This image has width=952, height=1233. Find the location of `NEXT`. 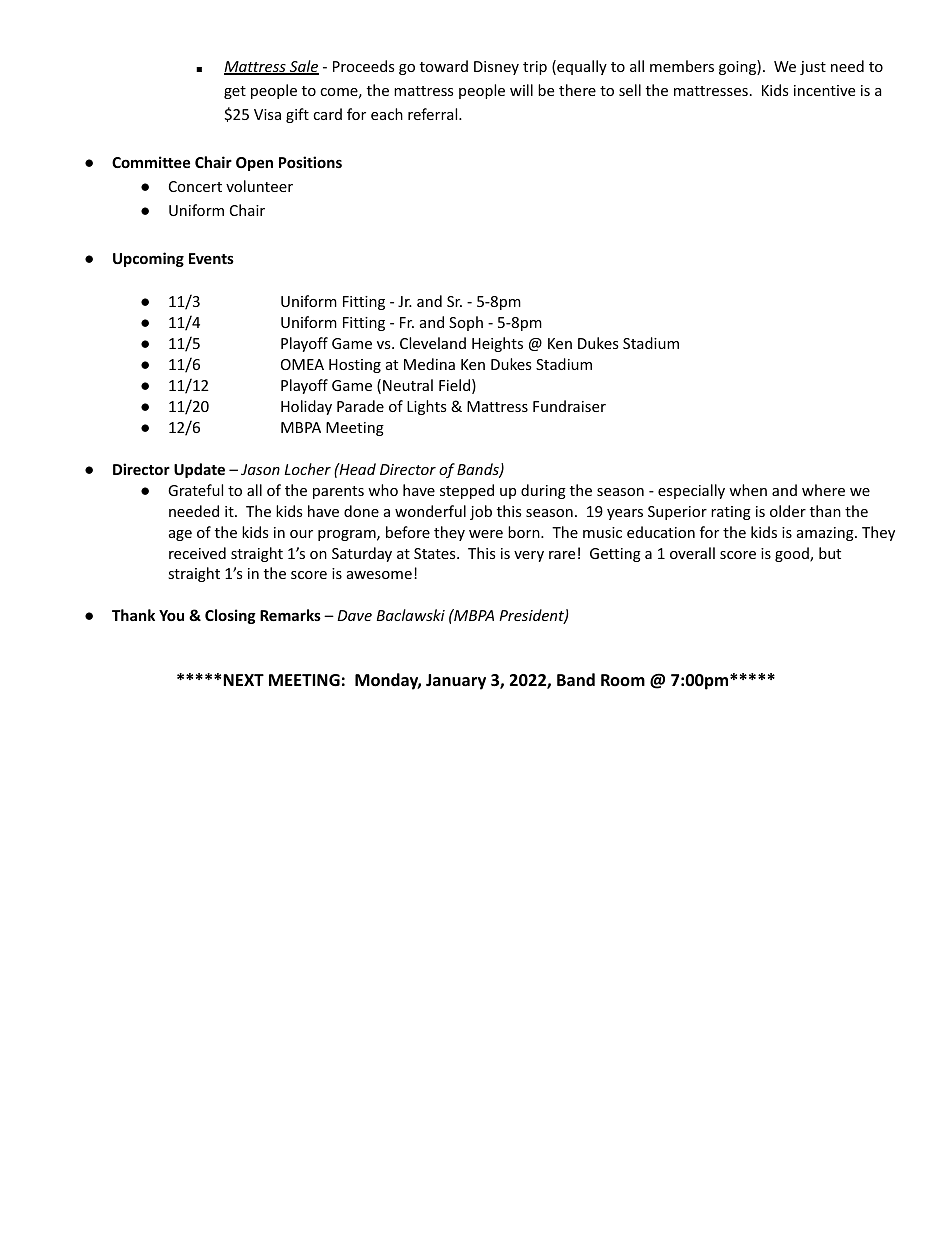

NEXT is located at coordinates (243, 680).
